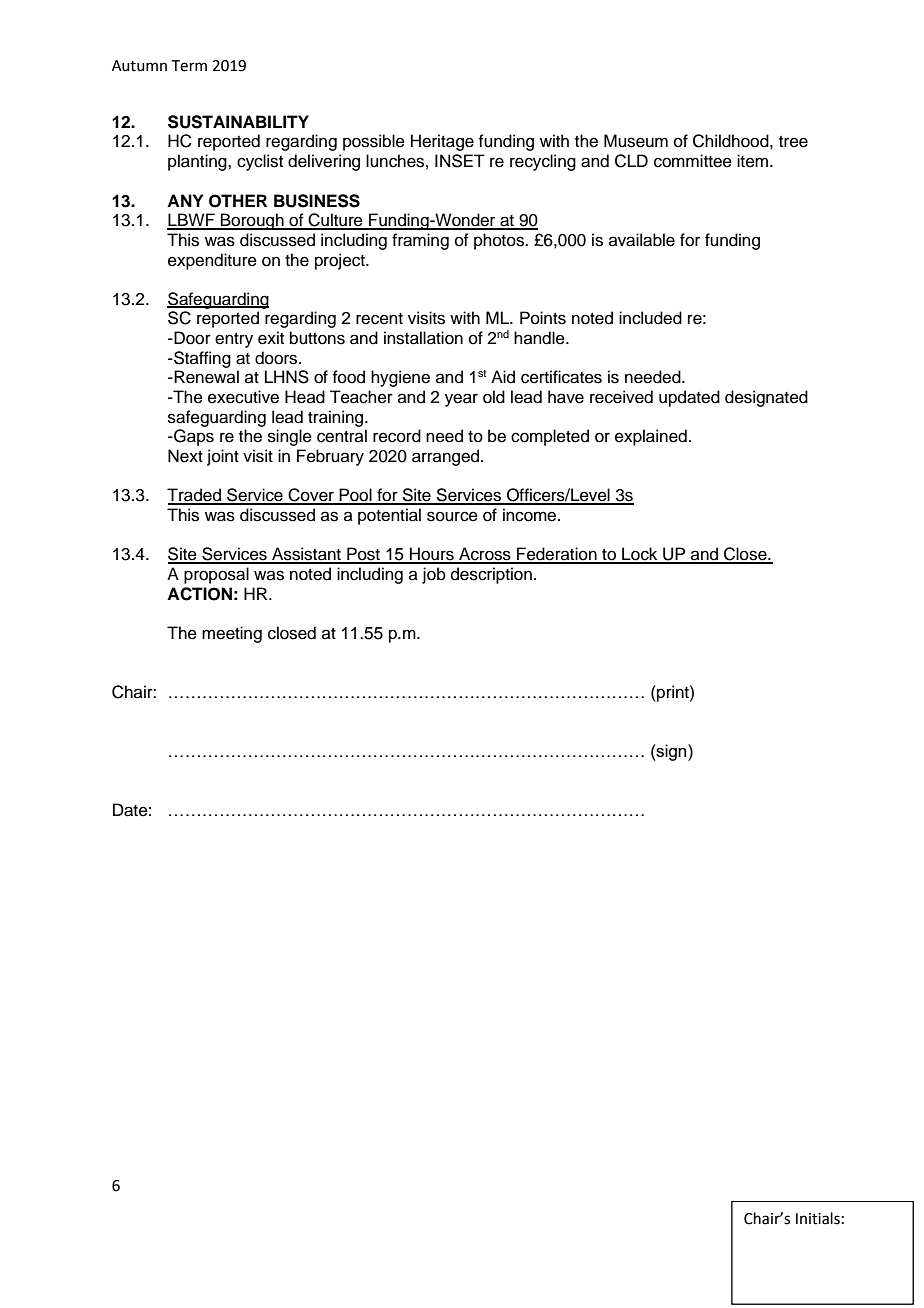 This screenshot has height=1308, width=924. I want to click on job, so click(434, 575).
